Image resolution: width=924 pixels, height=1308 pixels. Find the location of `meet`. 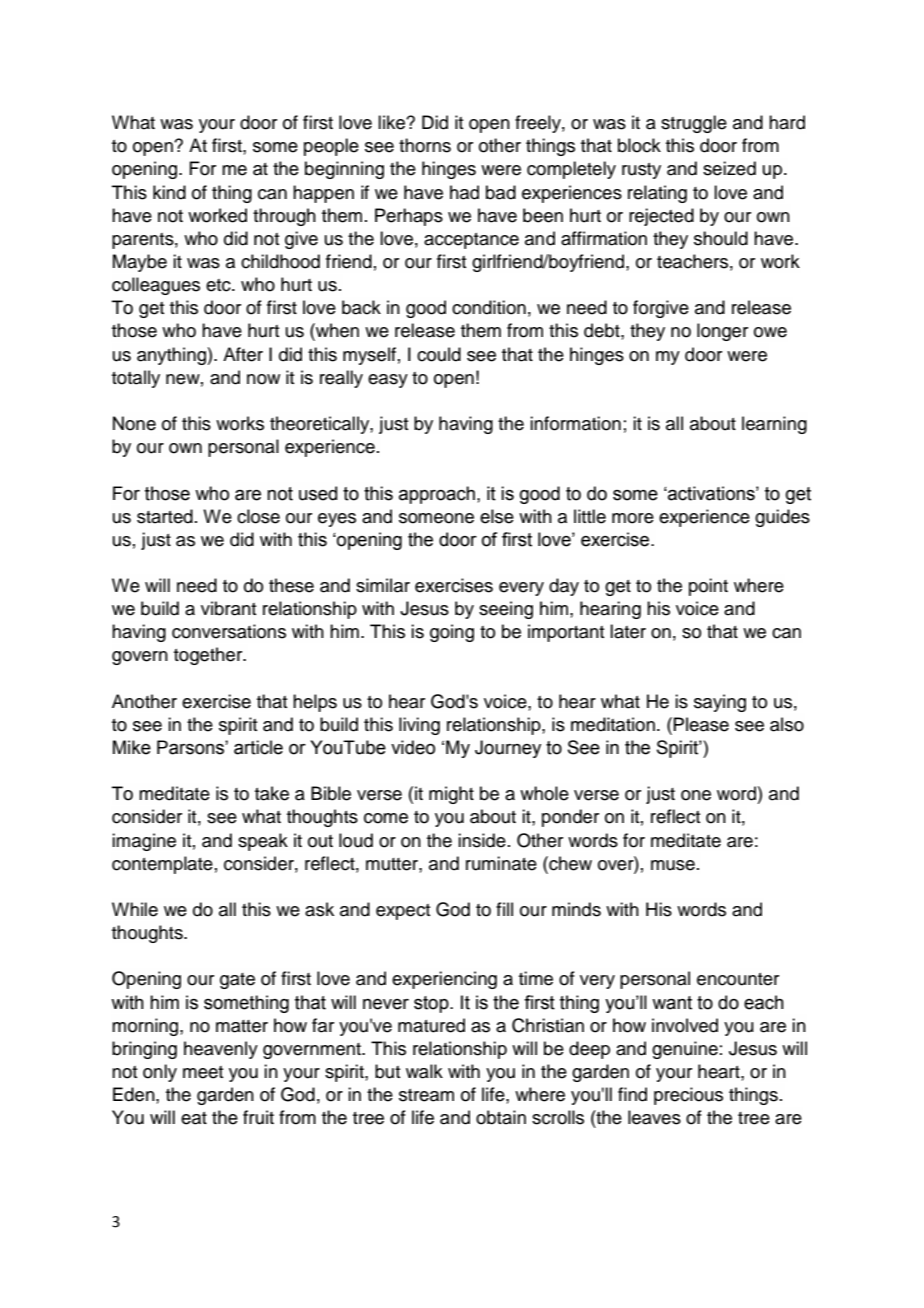

meet is located at coordinates (203, 1072).
